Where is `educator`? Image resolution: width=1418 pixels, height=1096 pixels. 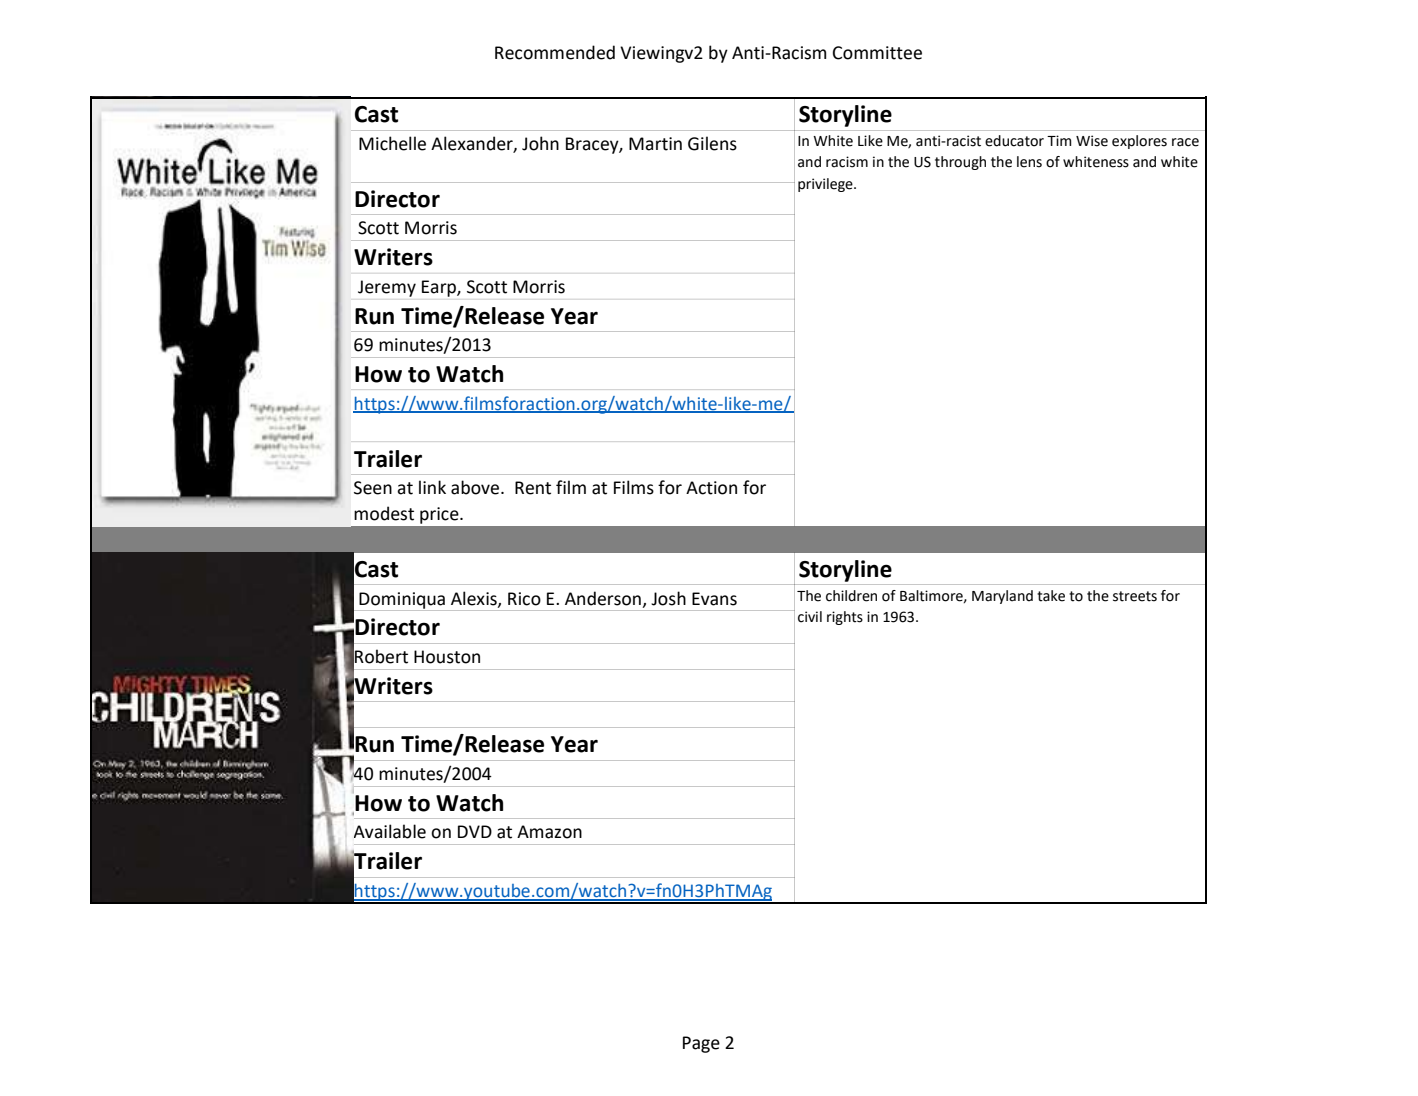
educator is located at coordinates (1014, 141).
